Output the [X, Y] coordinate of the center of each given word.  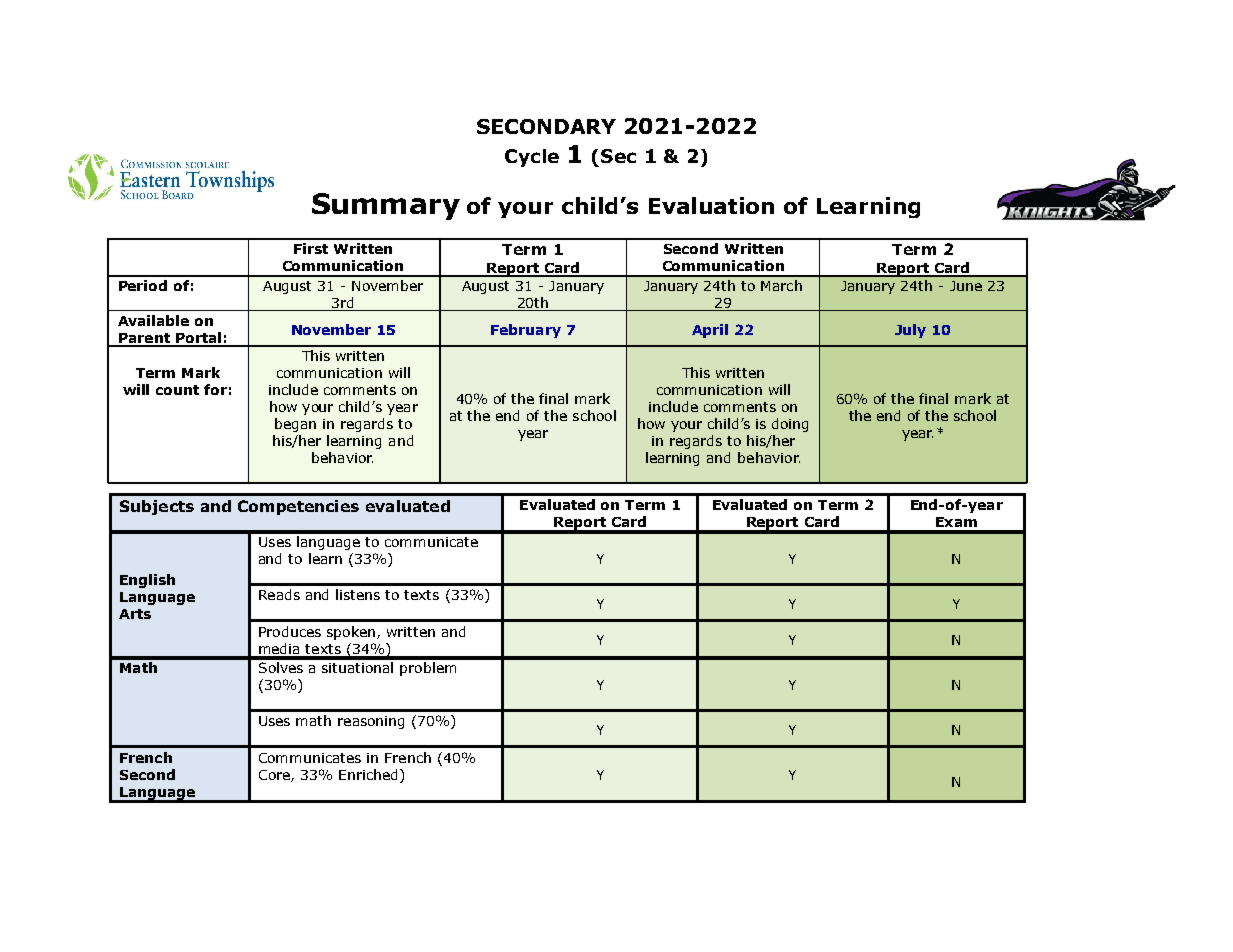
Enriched [368, 774]
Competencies [298, 507]
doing [790, 425]
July [910, 331]
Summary [386, 206]
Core [275, 776]
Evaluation [711, 205]
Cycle [532, 158]
